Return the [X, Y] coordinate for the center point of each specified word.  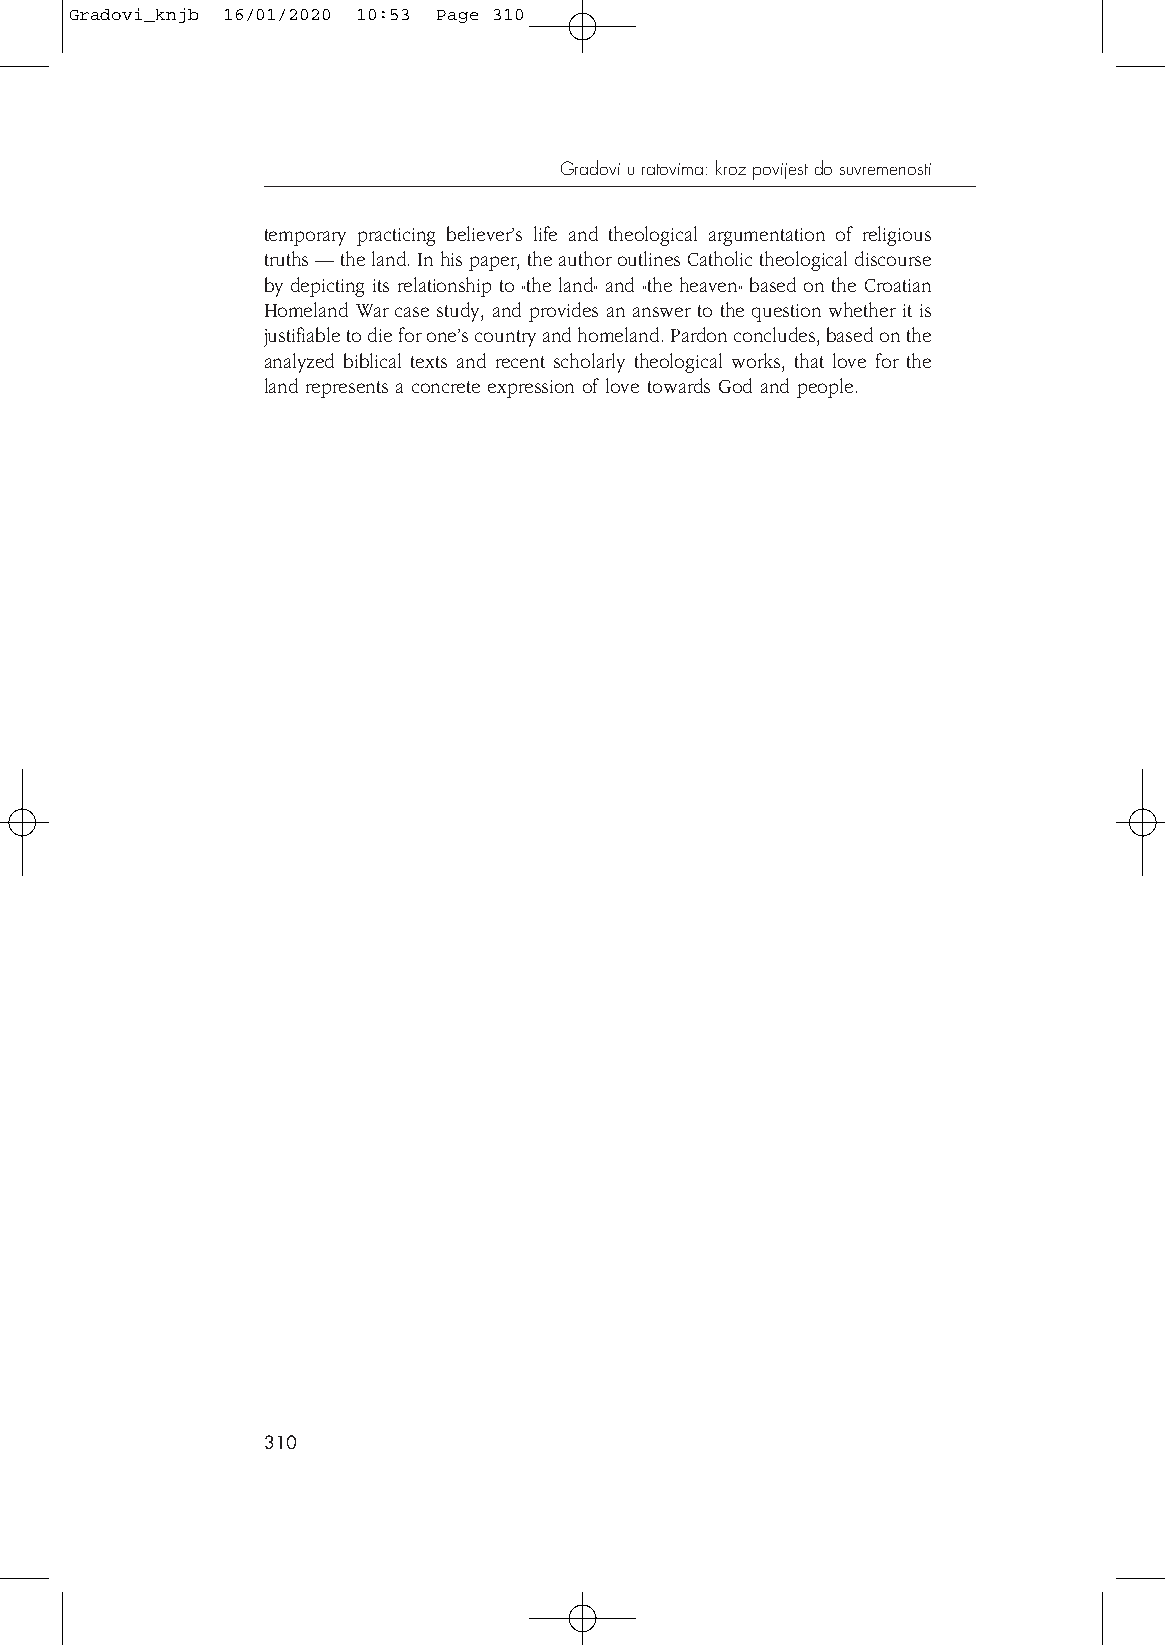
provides [563, 312]
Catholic [720, 258]
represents [347, 389]
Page [457, 16]
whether [862, 309]
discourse [893, 258]
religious [897, 236]
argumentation [767, 237]
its [381, 285]
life [545, 233]
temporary [305, 237]
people [825, 388]
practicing [396, 237]
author [585, 258]
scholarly [589, 363]
